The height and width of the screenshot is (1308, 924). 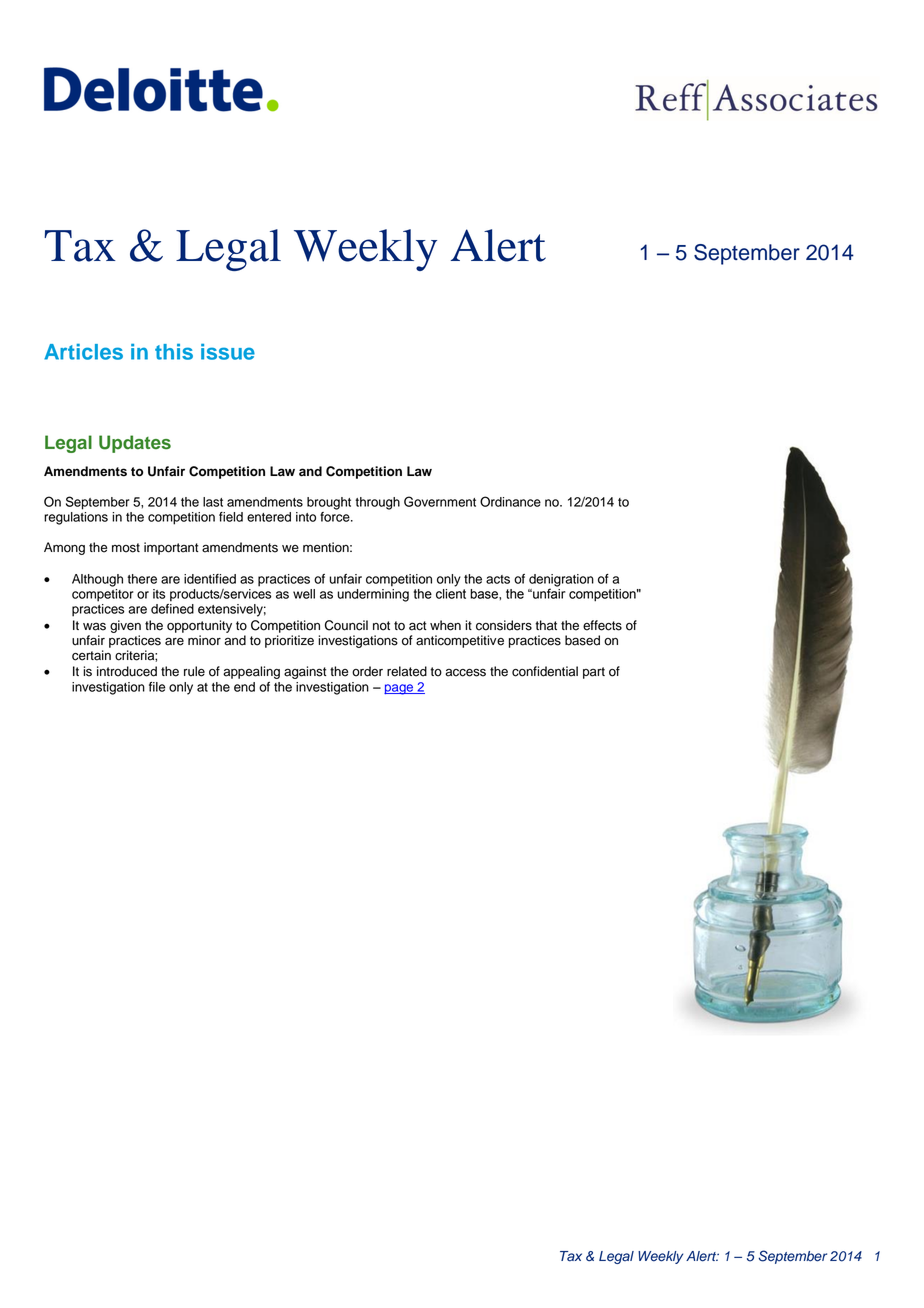 What do you see at coordinates (336, 517) in the screenshot?
I see `force` at bounding box center [336, 517].
